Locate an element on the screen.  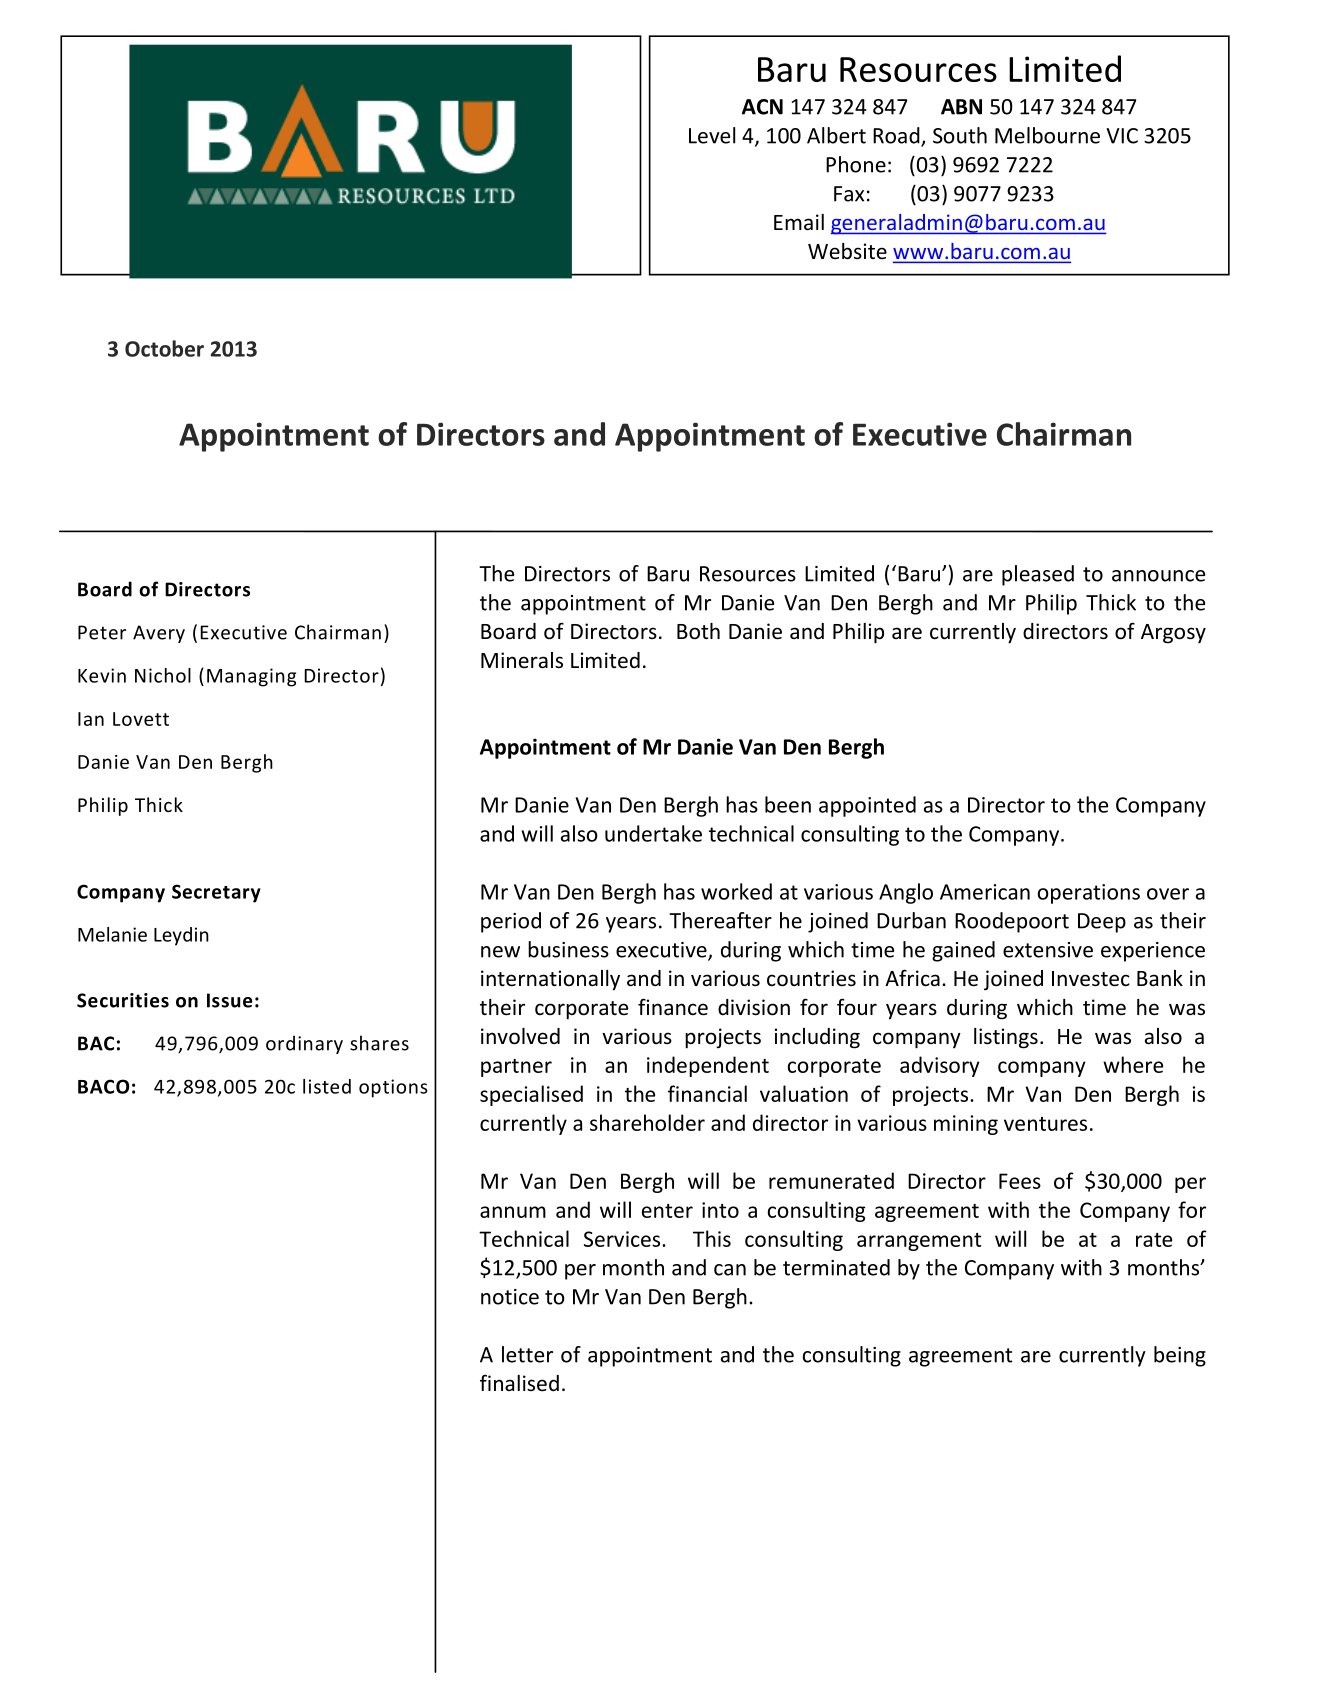
being is located at coordinates (1180, 1356).
